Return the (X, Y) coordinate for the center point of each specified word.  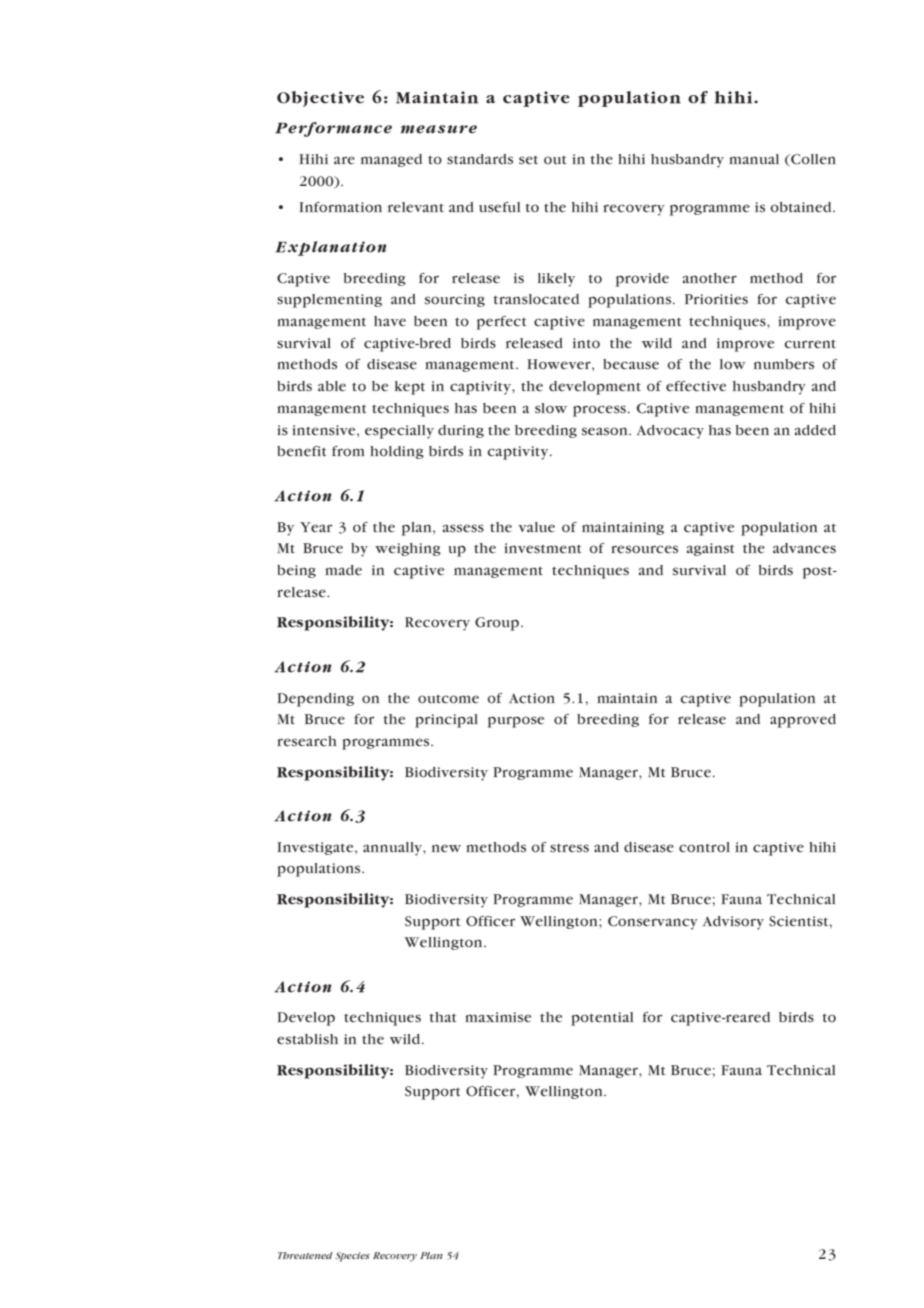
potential (602, 1019)
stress (569, 848)
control (704, 847)
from (348, 451)
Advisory (733, 923)
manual (754, 159)
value (536, 527)
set (528, 160)
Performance (333, 129)
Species (352, 1257)
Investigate (316, 848)
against (711, 549)
